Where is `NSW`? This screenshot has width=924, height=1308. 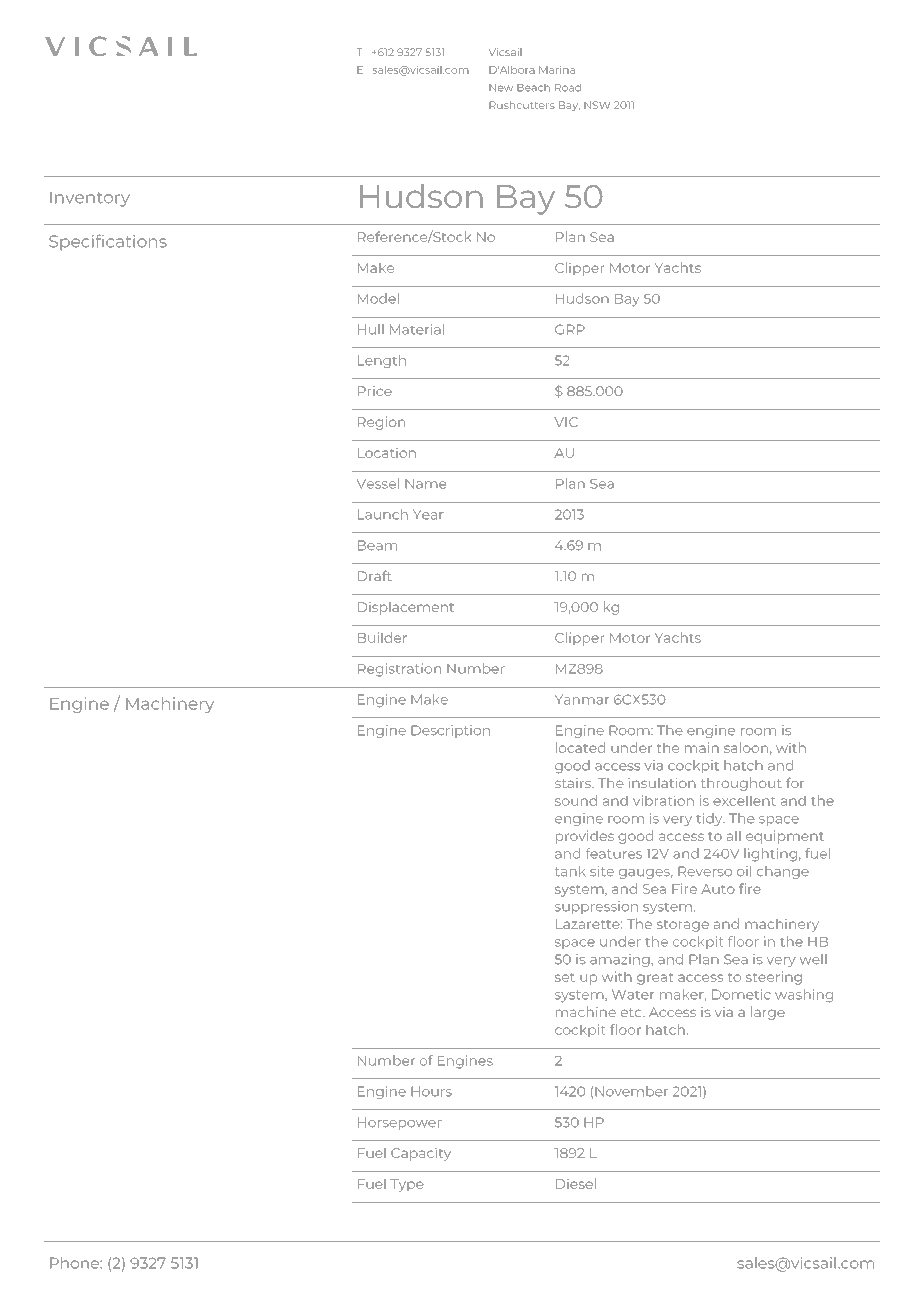
NSW is located at coordinates (597, 105).
